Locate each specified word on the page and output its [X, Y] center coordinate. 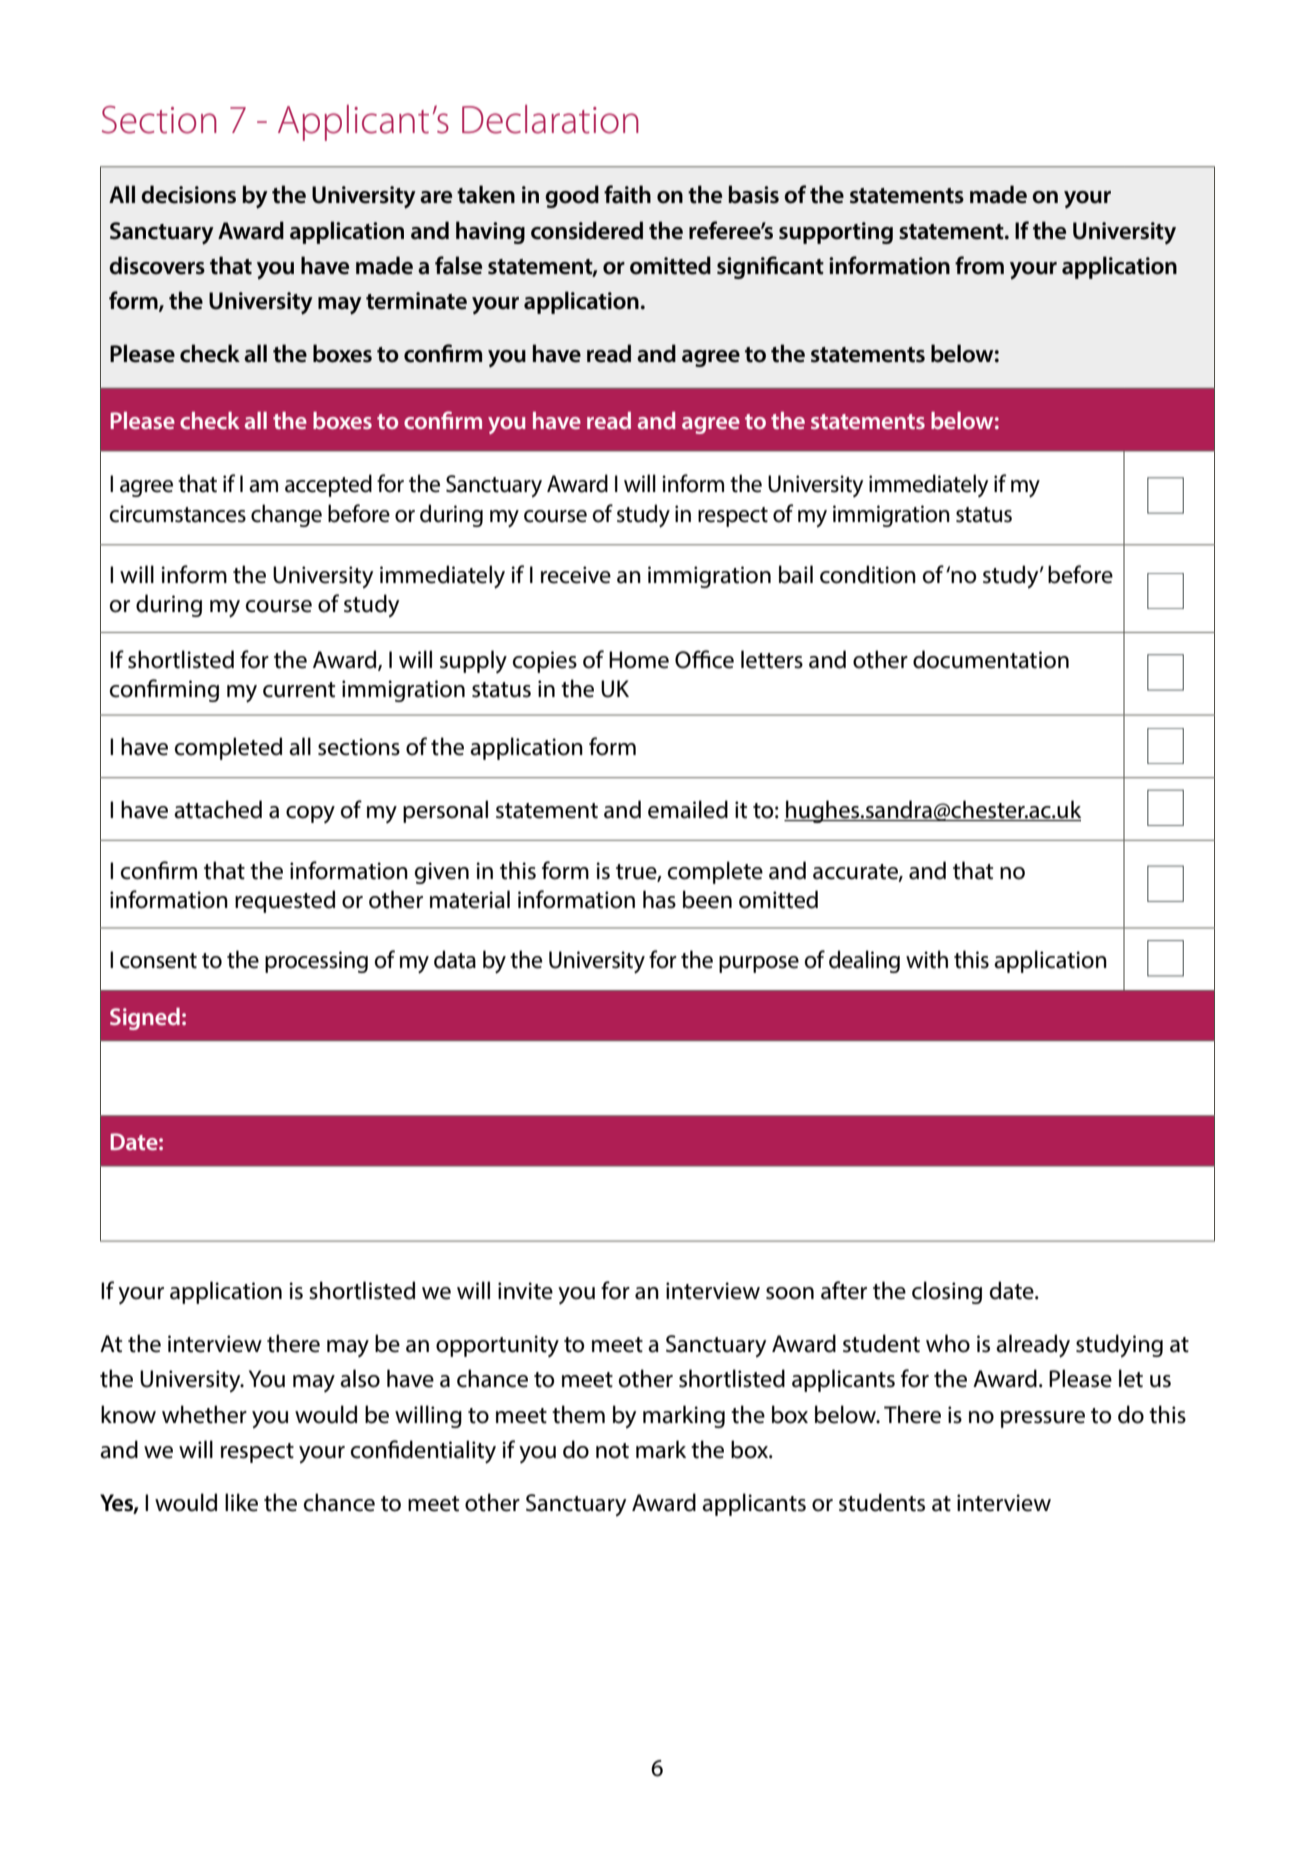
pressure [1043, 1419]
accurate [856, 872]
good [572, 196]
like [241, 1502]
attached [218, 809]
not [612, 1451]
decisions [188, 194]
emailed [688, 809]
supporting [836, 233]
